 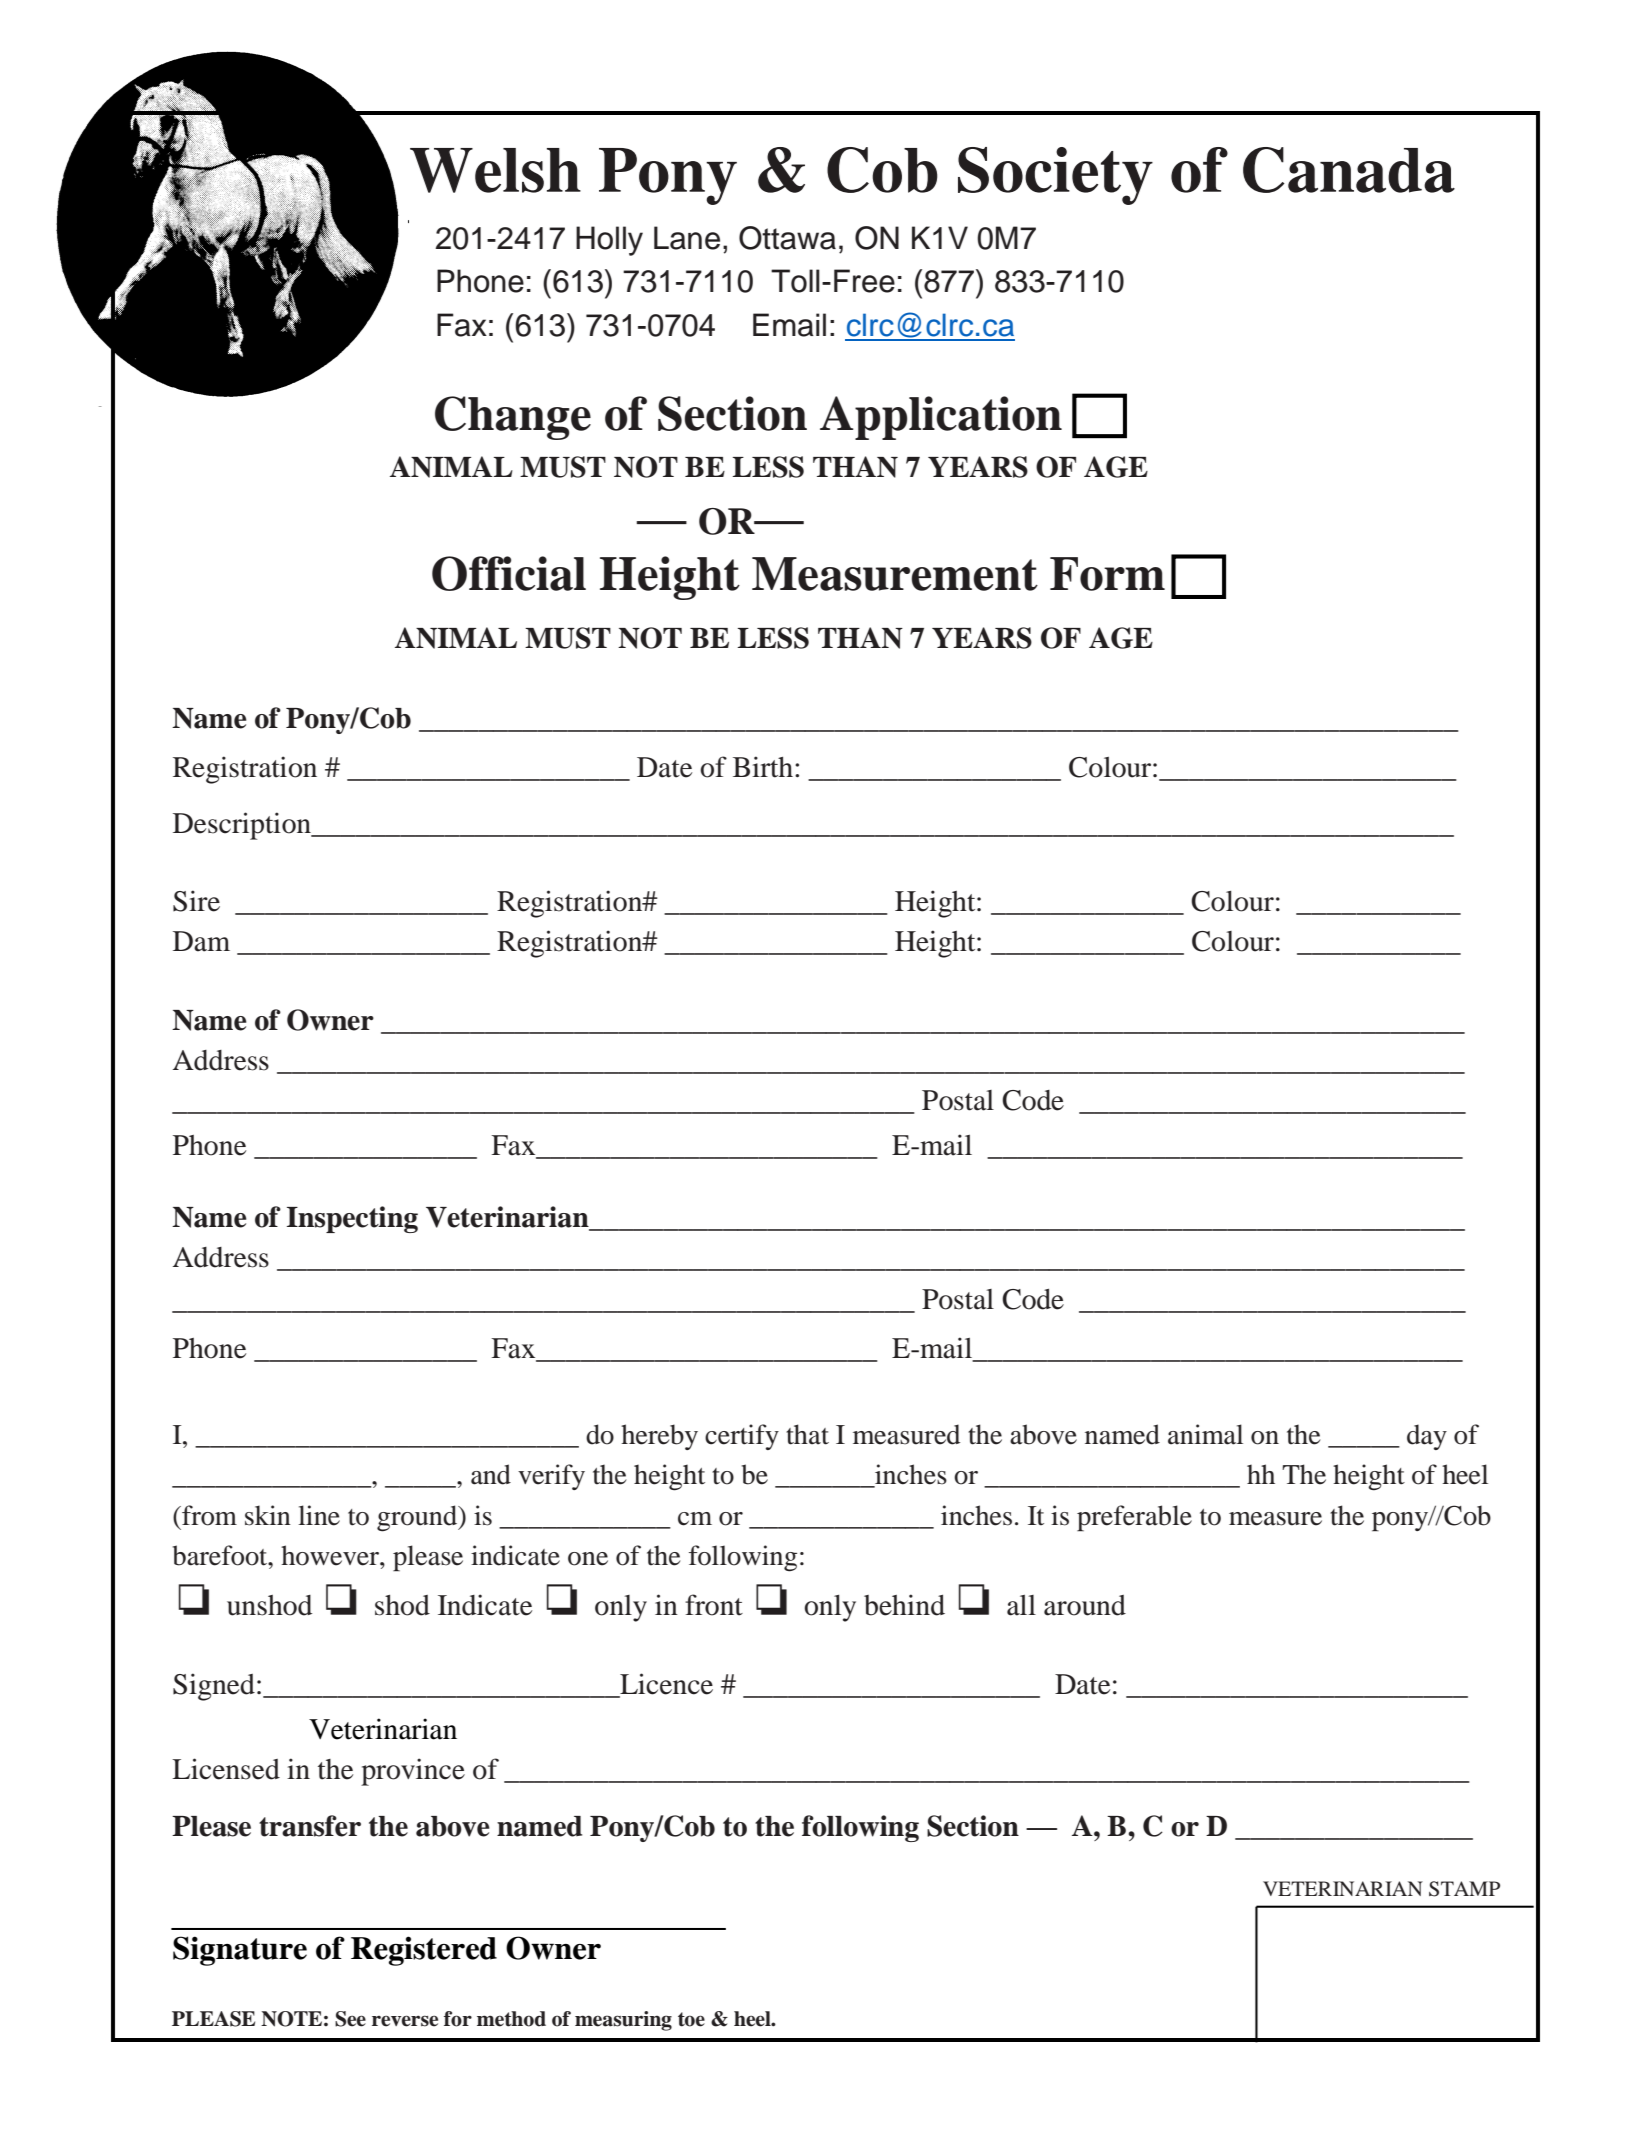 I want to click on Canada, so click(x=1349, y=170).
